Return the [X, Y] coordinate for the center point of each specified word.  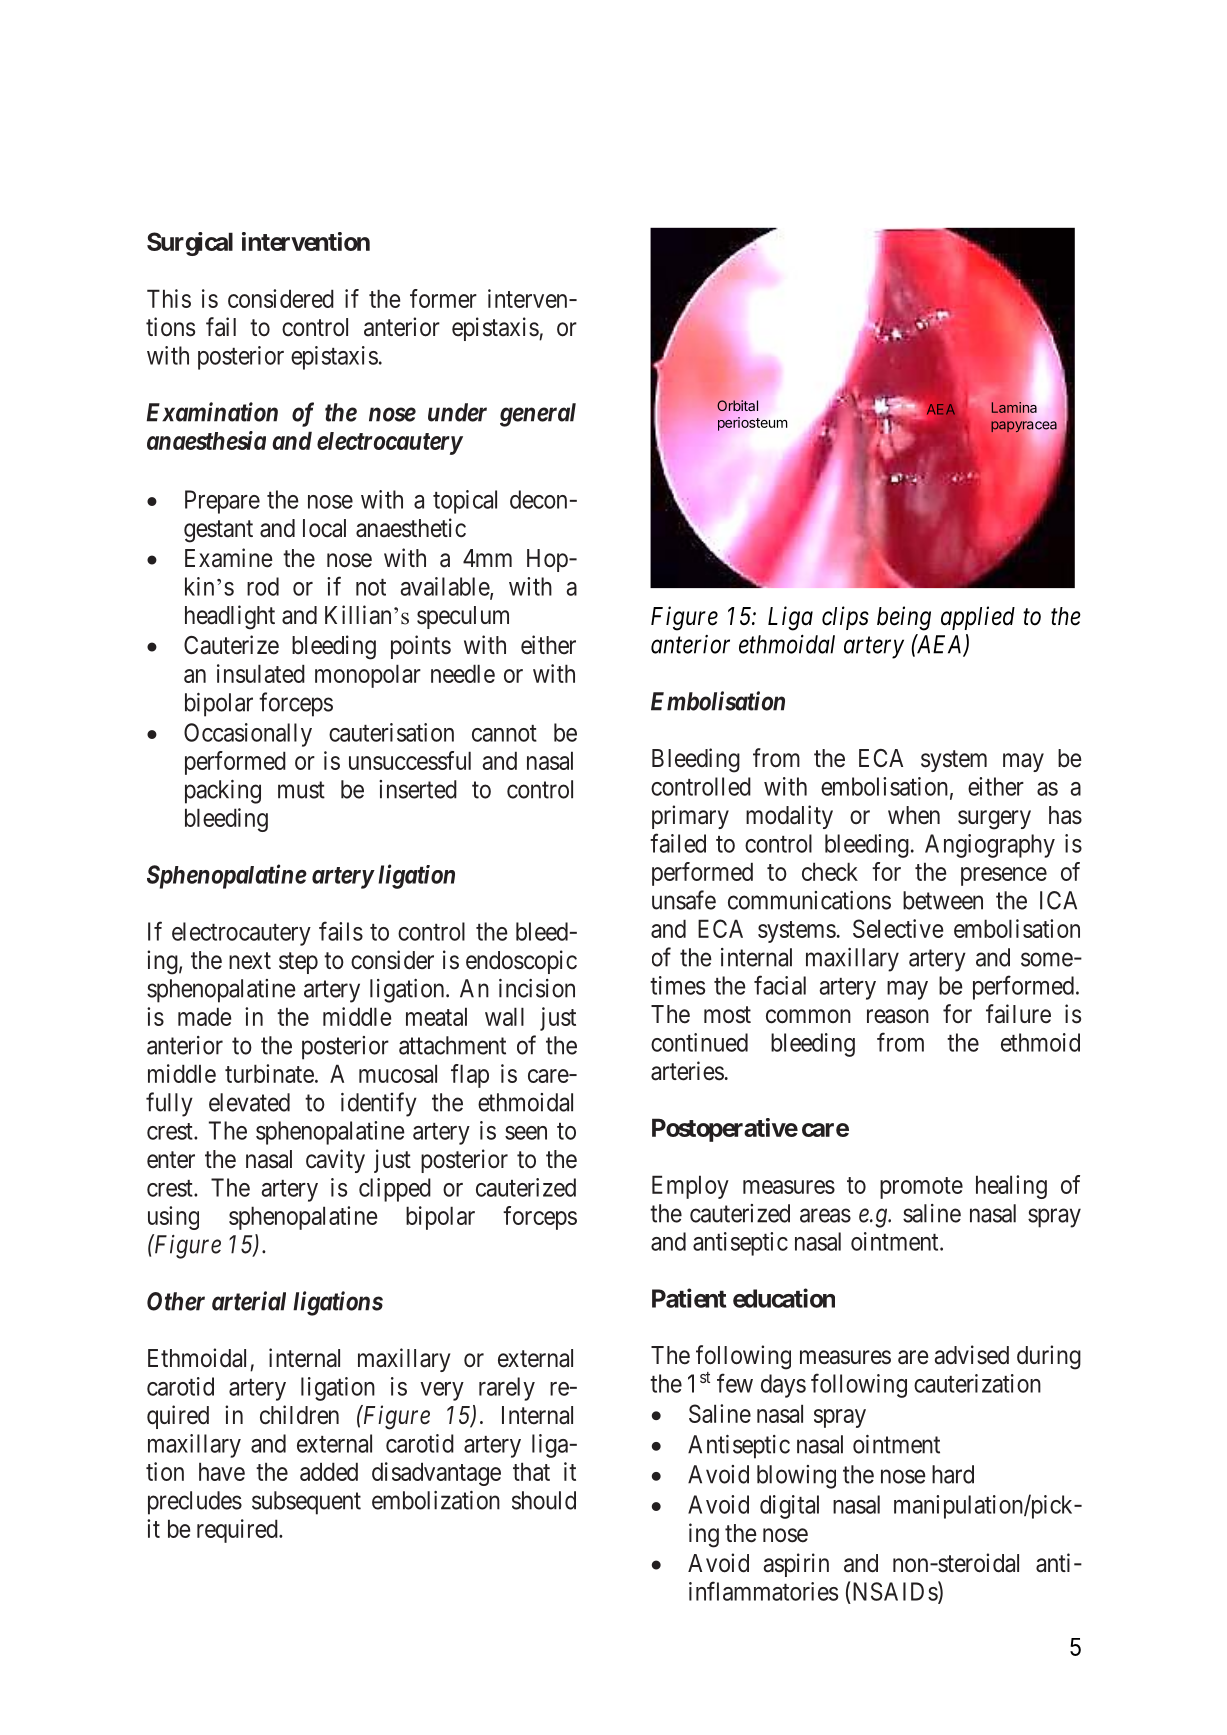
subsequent [306, 1503]
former [443, 298]
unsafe [684, 900]
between [943, 900]
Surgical [190, 244]
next [250, 961]
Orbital [737, 405]
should [544, 1500]
